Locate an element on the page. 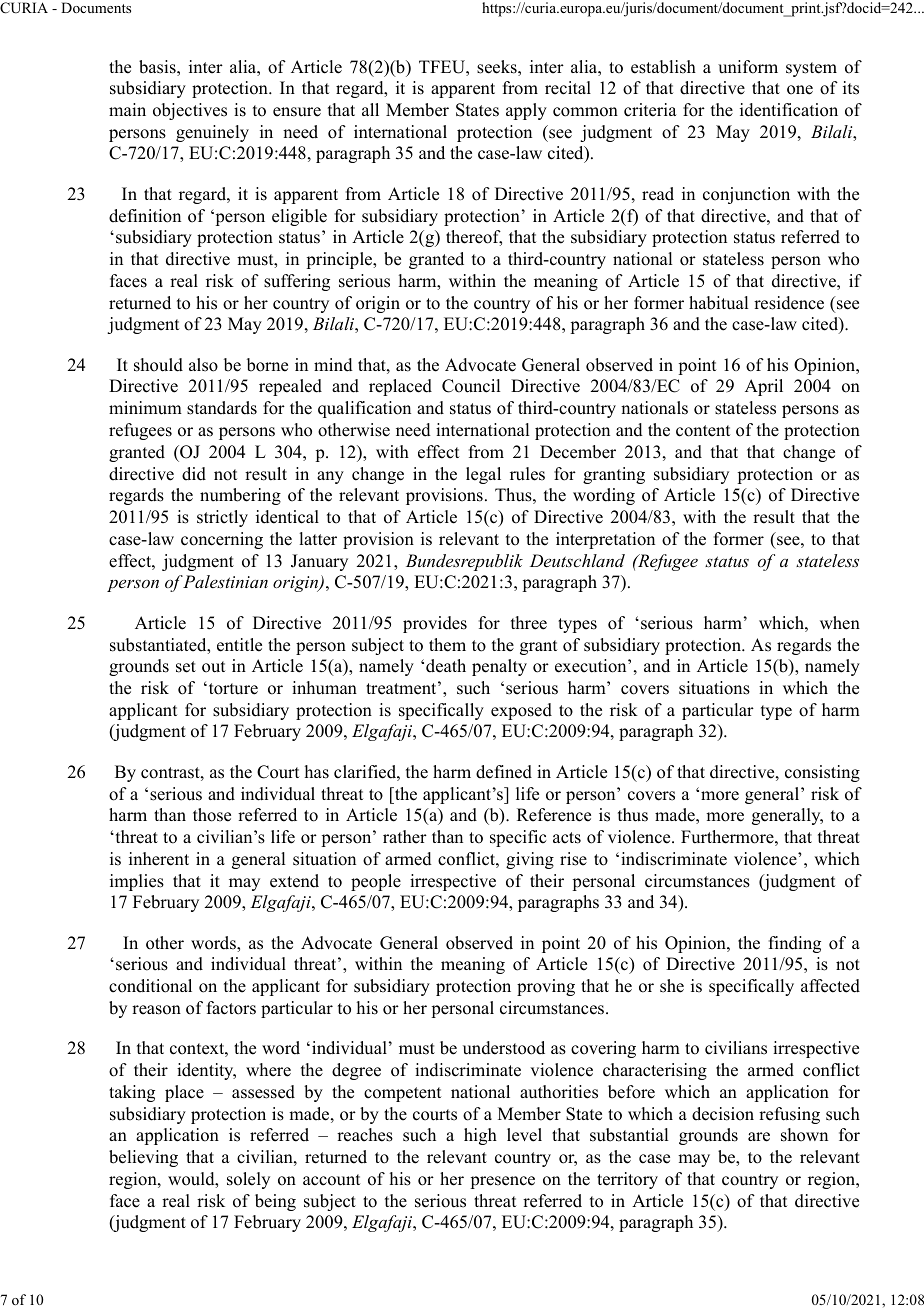  when is located at coordinates (840, 623).
